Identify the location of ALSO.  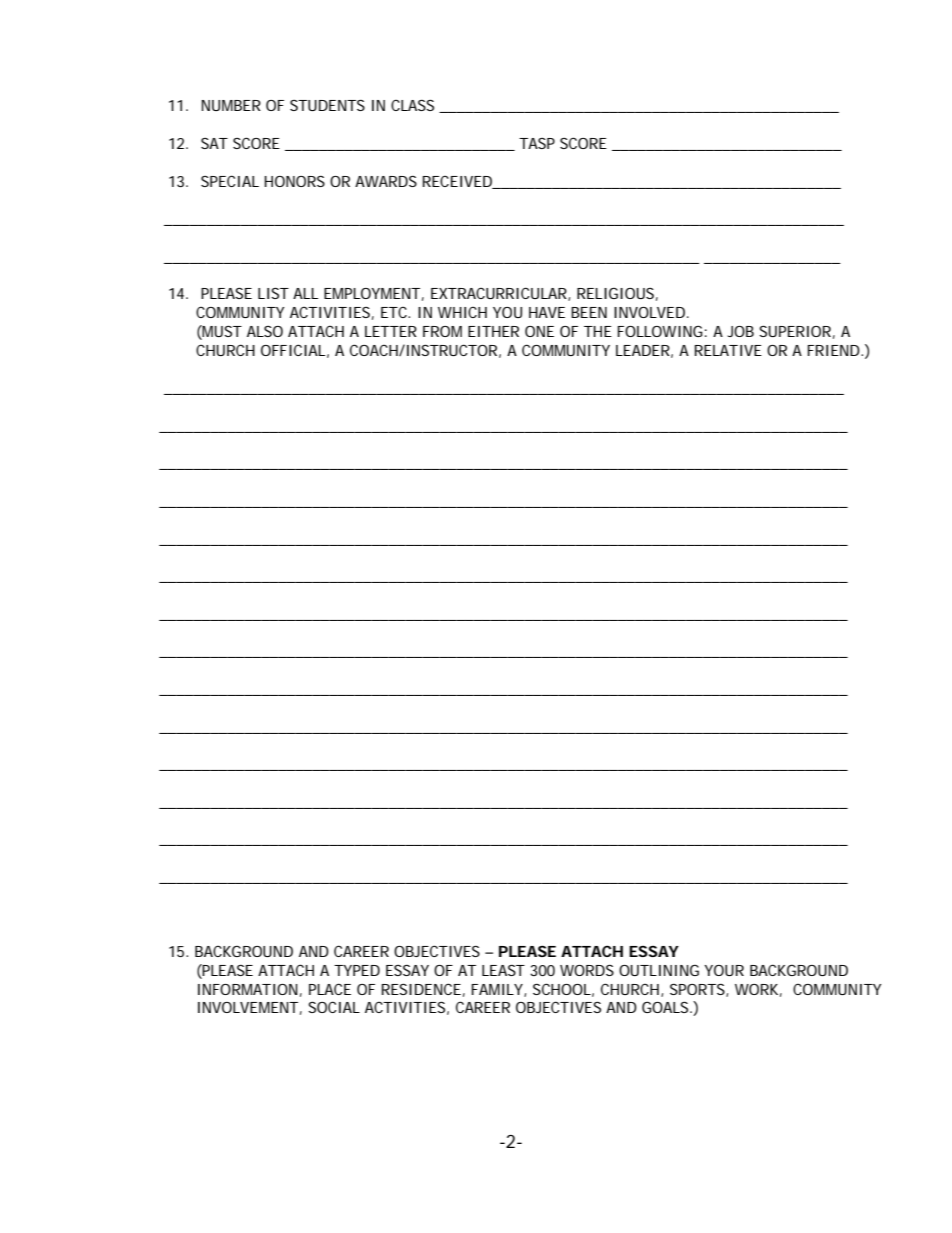
(265, 331).
